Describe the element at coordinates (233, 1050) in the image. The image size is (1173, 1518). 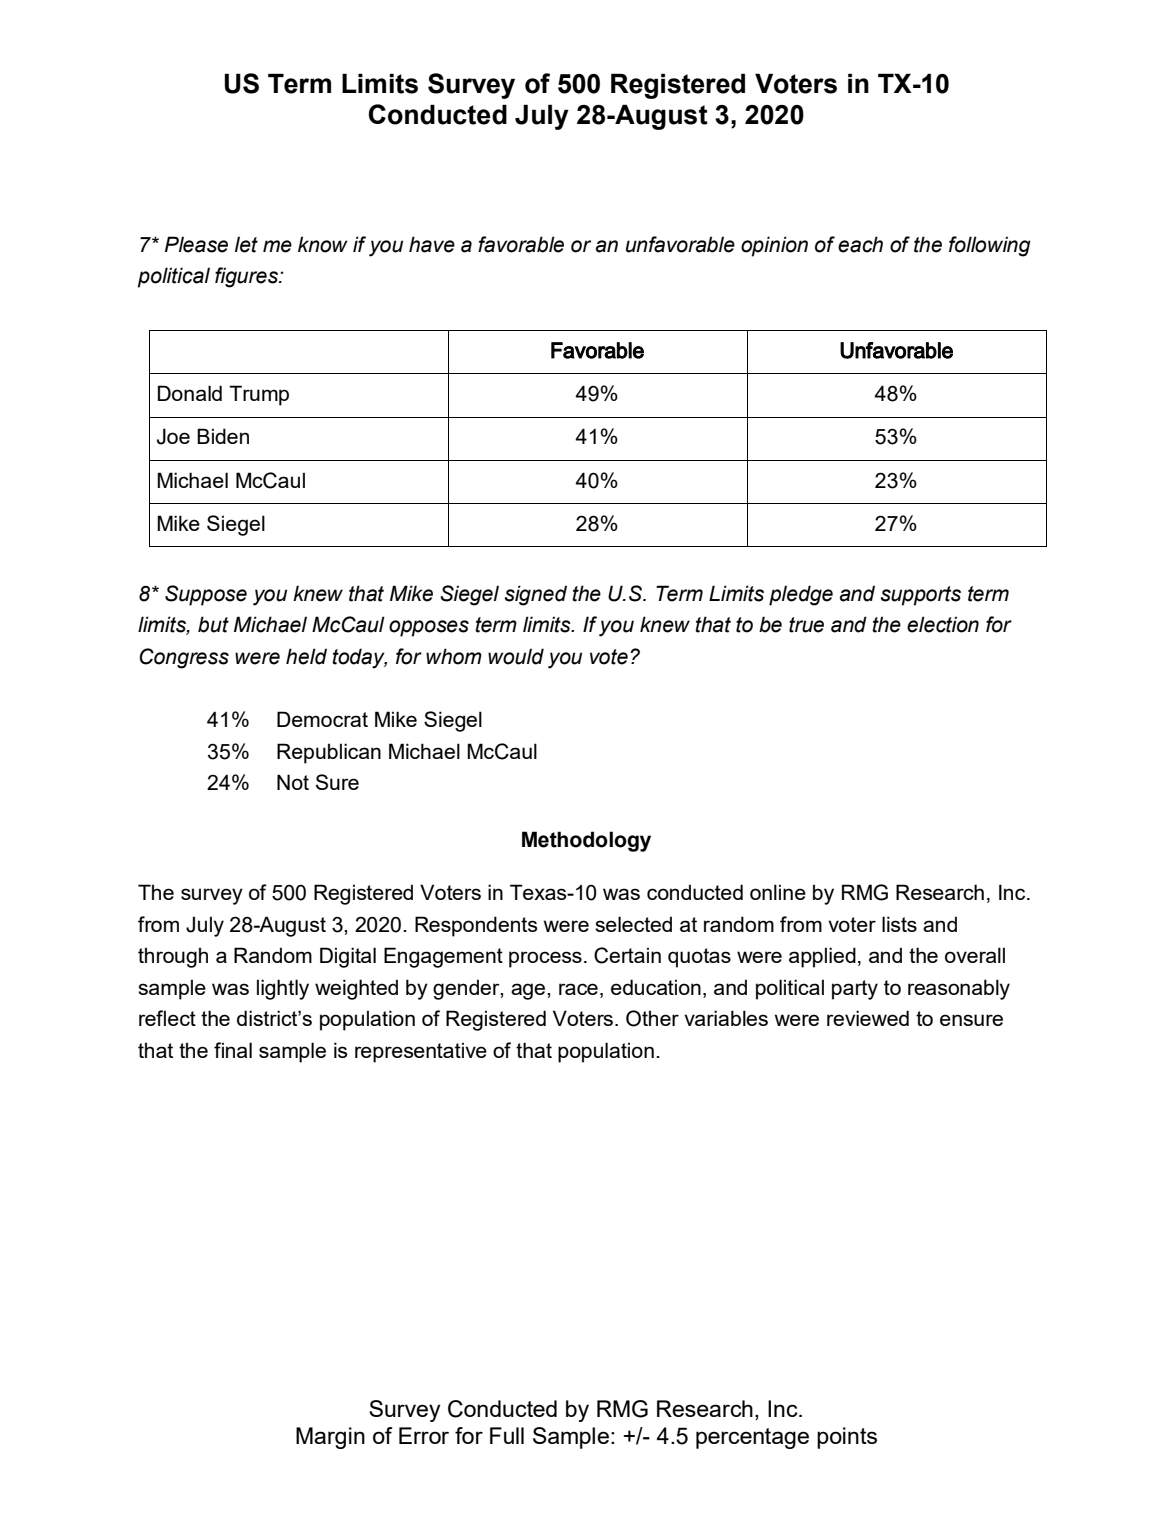
I see `final` at that location.
